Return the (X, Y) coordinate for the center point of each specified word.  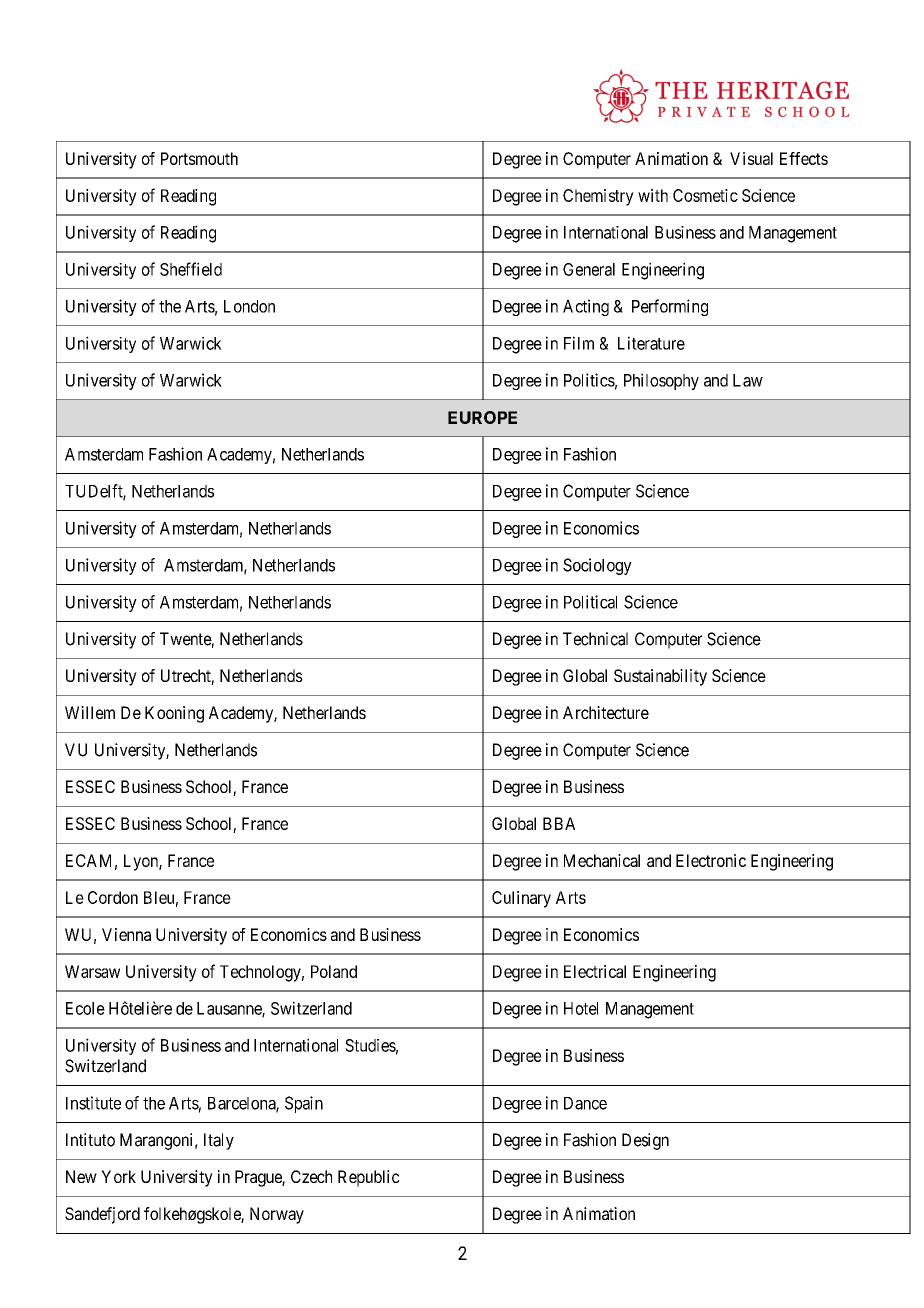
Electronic (711, 860)
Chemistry (598, 197)
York (118, 1176)
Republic (369, 1178)
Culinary (521, 899)
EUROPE (482, 417)
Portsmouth (199, 158)
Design (645, 1141)
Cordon (113, 897)
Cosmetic (705, 195)
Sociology (597, 566)
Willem (90, 712)
